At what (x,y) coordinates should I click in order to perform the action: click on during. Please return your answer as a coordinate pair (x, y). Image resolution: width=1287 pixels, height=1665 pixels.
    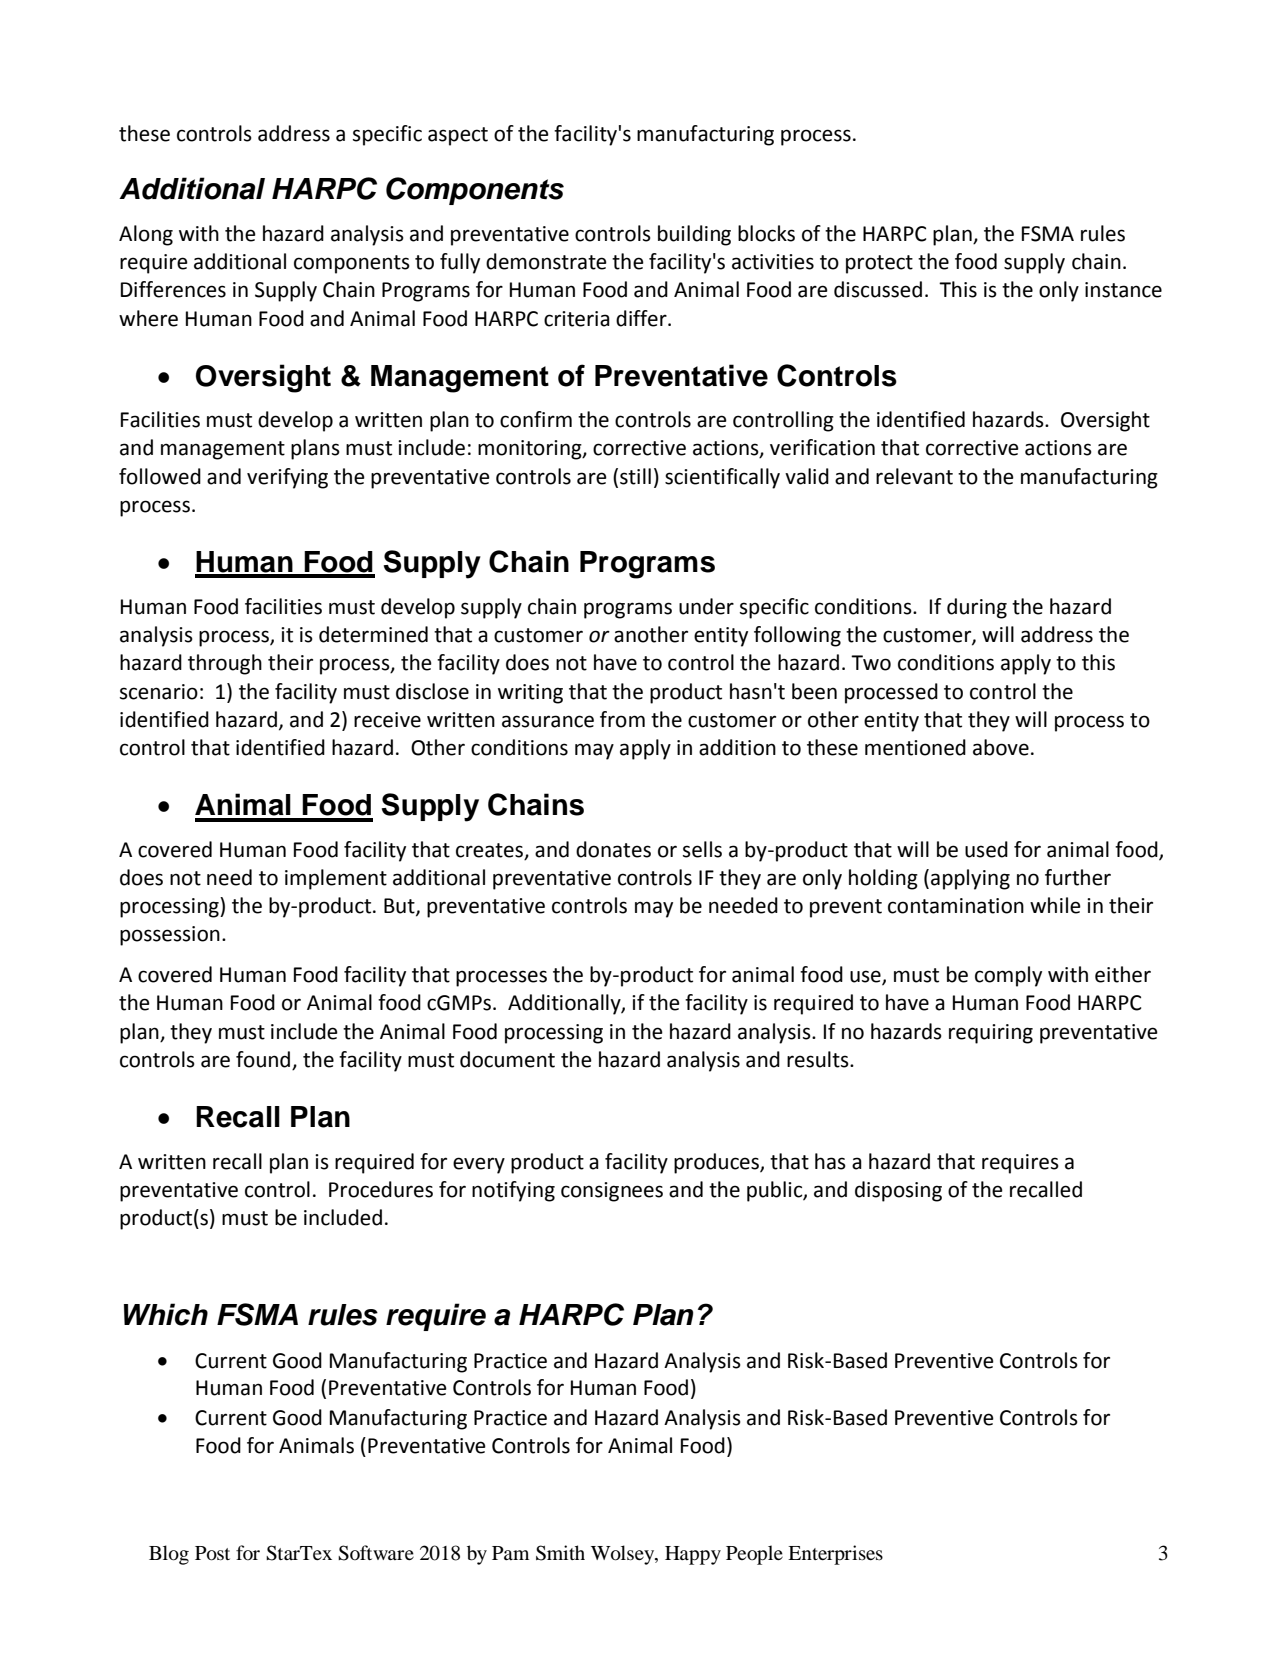
    Looking at the image, I should click on (977, 608).
